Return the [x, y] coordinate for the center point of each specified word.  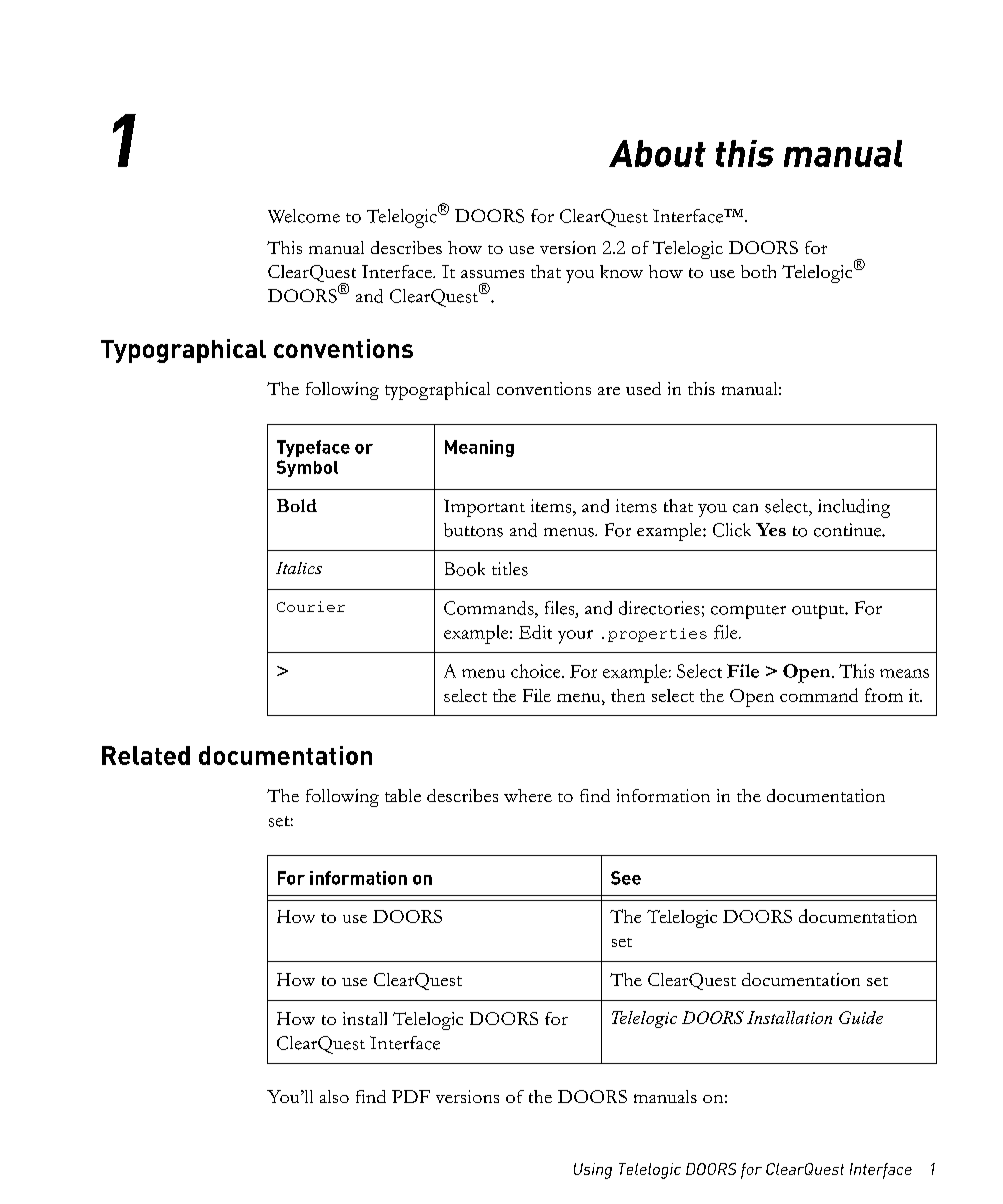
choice [537, 671]
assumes [492, 274]
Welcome [304, 216]
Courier [311, 606]
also [334, 1096]
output [819, 612]
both [758, 271]
